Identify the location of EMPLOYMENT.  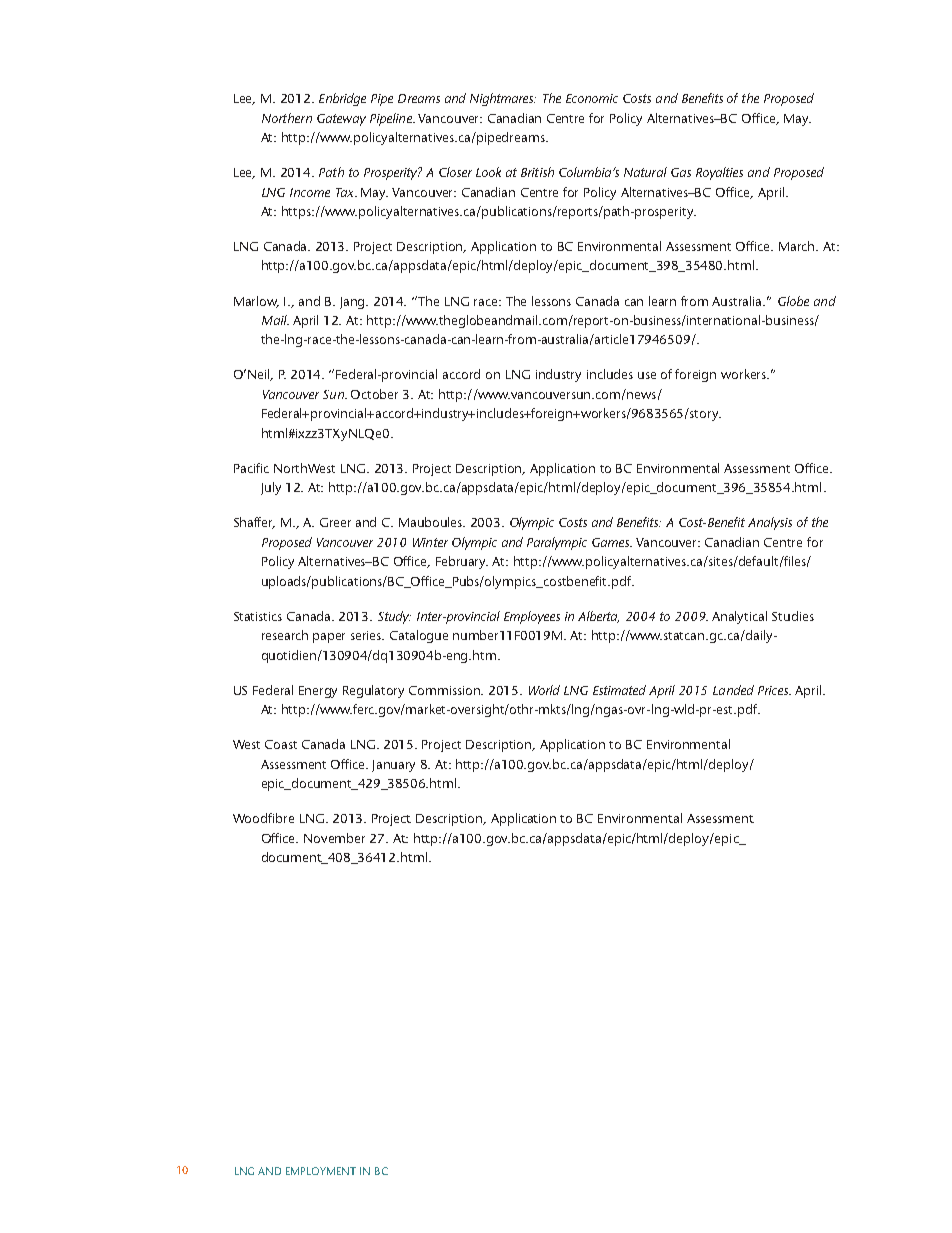
(321, 1171).
